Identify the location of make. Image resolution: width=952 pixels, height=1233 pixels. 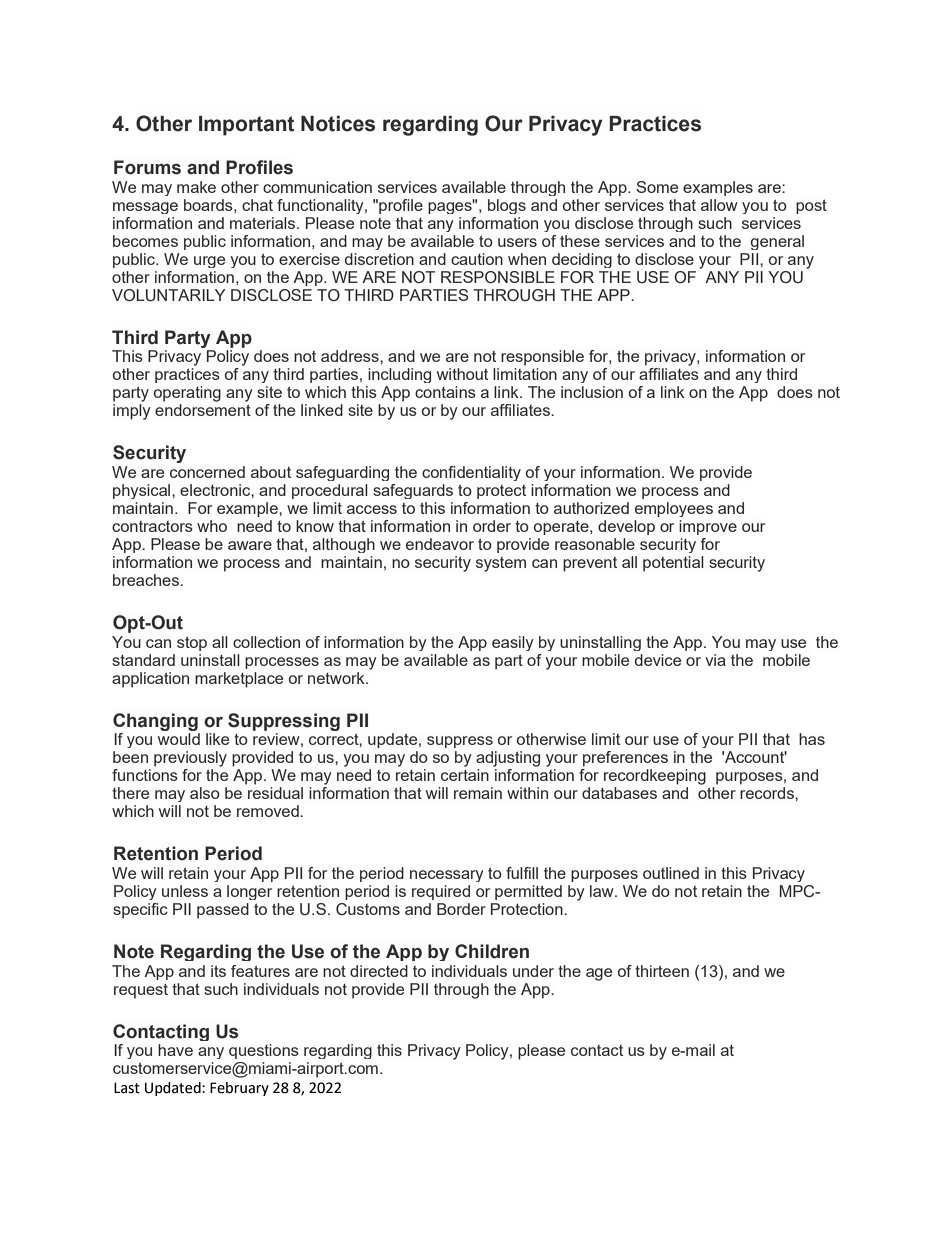
(196, 187).
